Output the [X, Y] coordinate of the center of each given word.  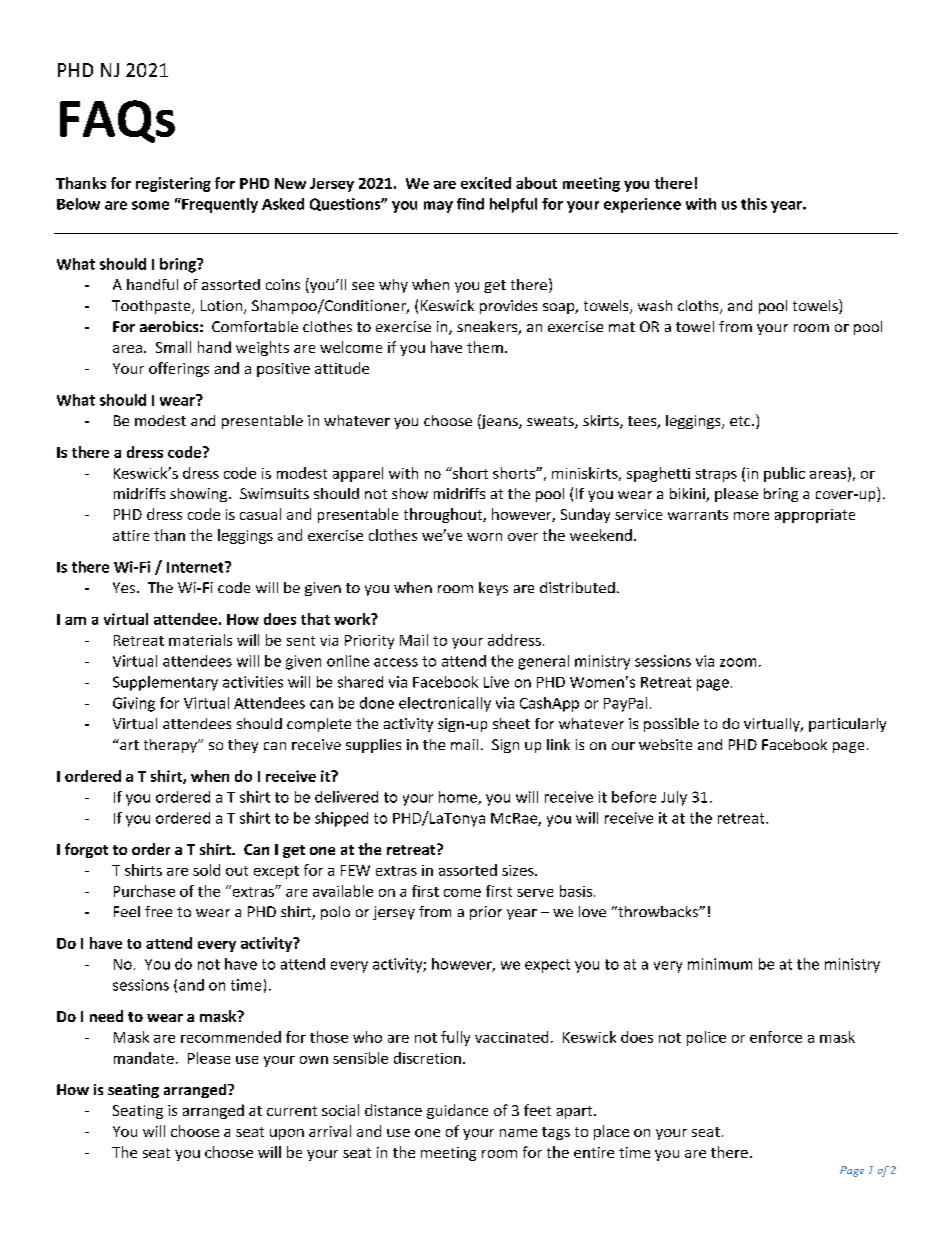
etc [741, 421]
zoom [738, 662]
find [470, 204]
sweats [551, 422]
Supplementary [165, 683]
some [150, 205]
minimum [720, 964]
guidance [457, 1111]
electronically [445, 704]
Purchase [144, 891]
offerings [179, 369]
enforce [776, 1037]
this [754, 204]
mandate [144, 1058]
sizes [519, 870]
